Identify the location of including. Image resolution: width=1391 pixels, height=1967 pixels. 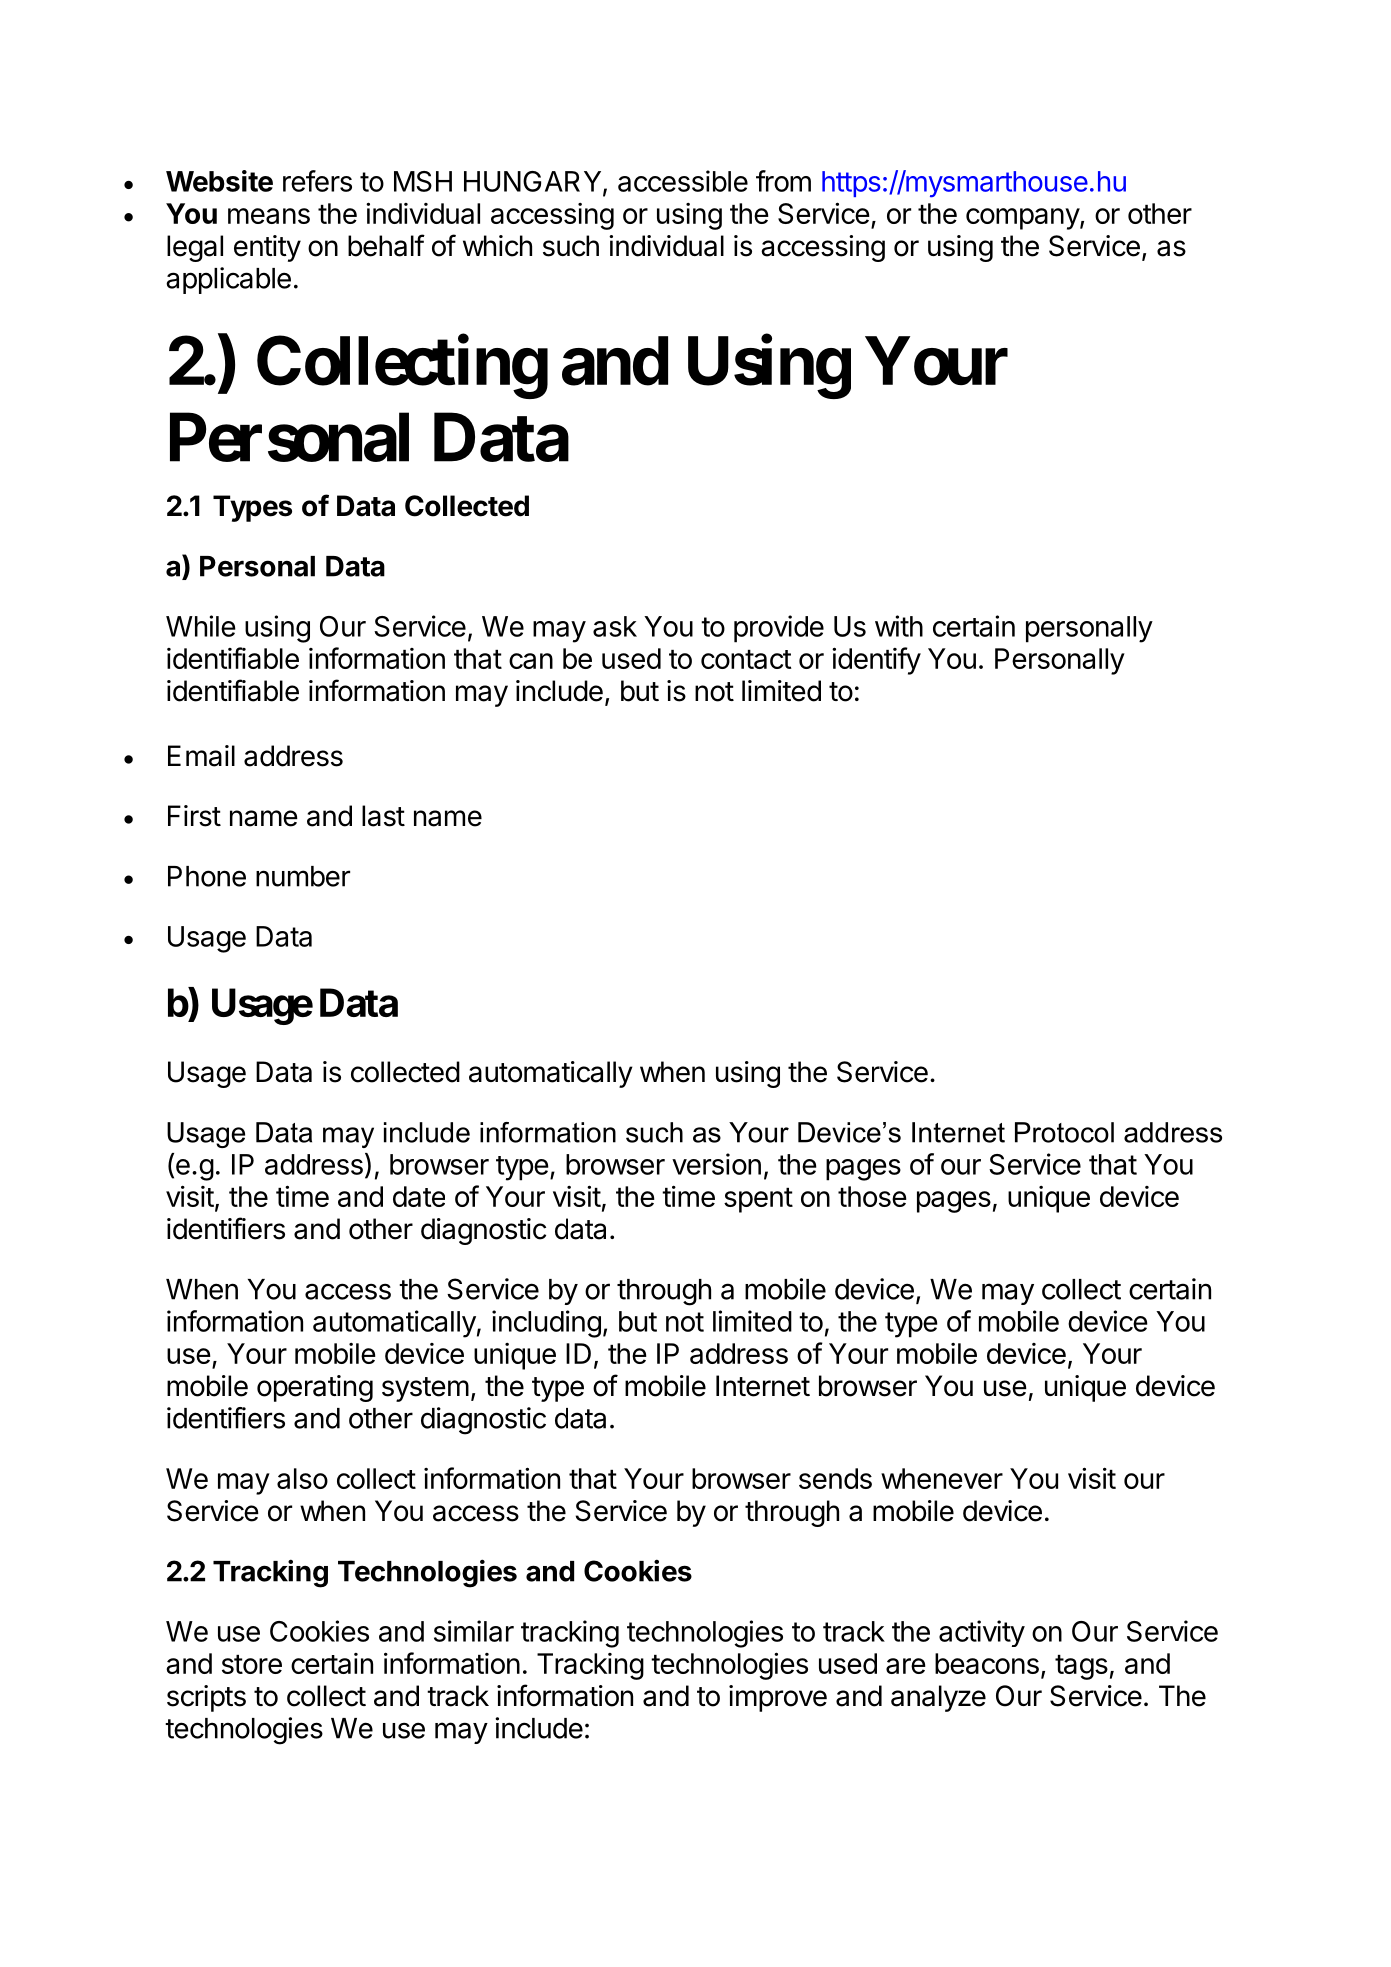
(546, 1324).
